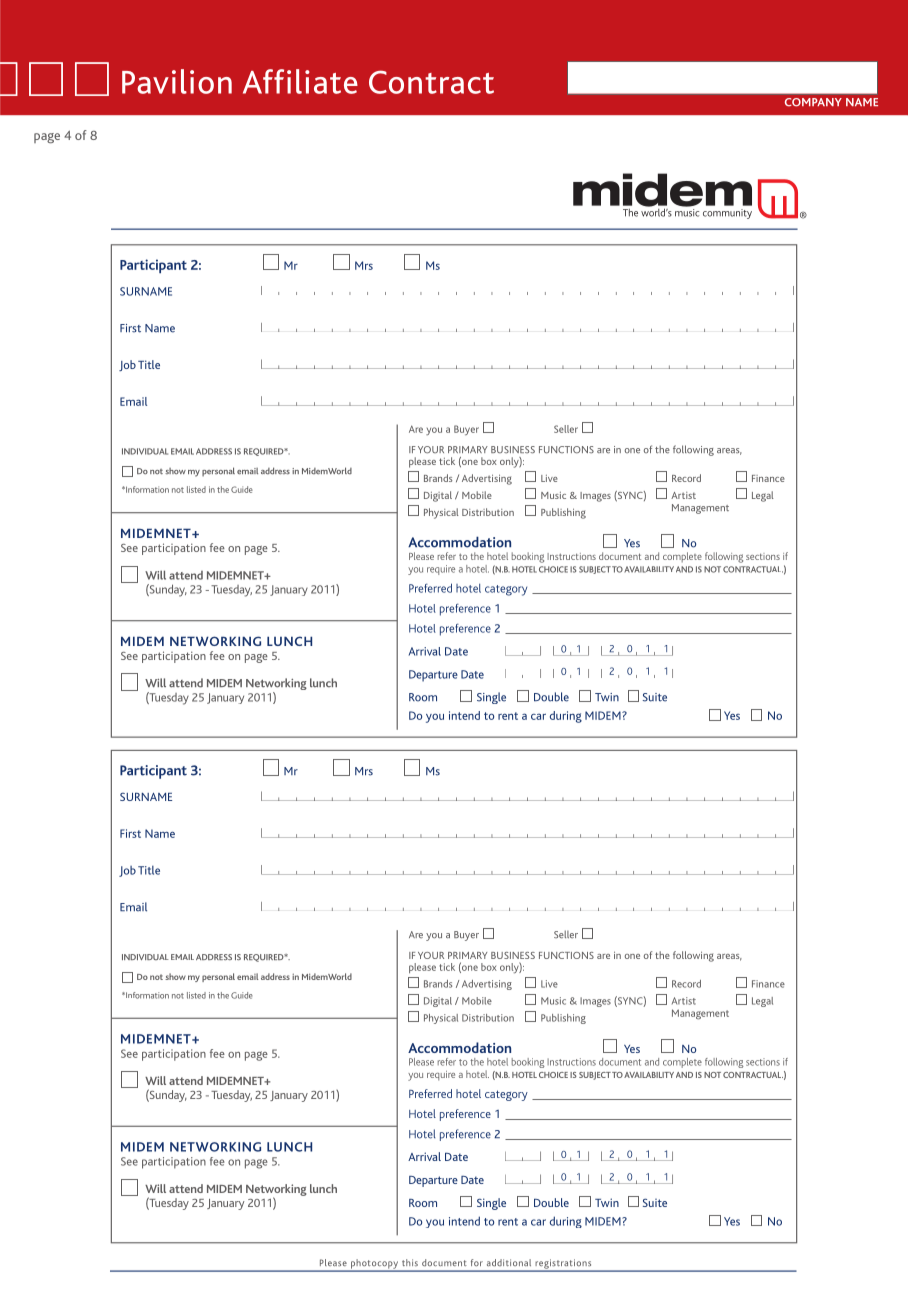 Image resolution: width=908 pixels, height=1316 pixels. I want to click on Pavilion, so click(177, 81).
